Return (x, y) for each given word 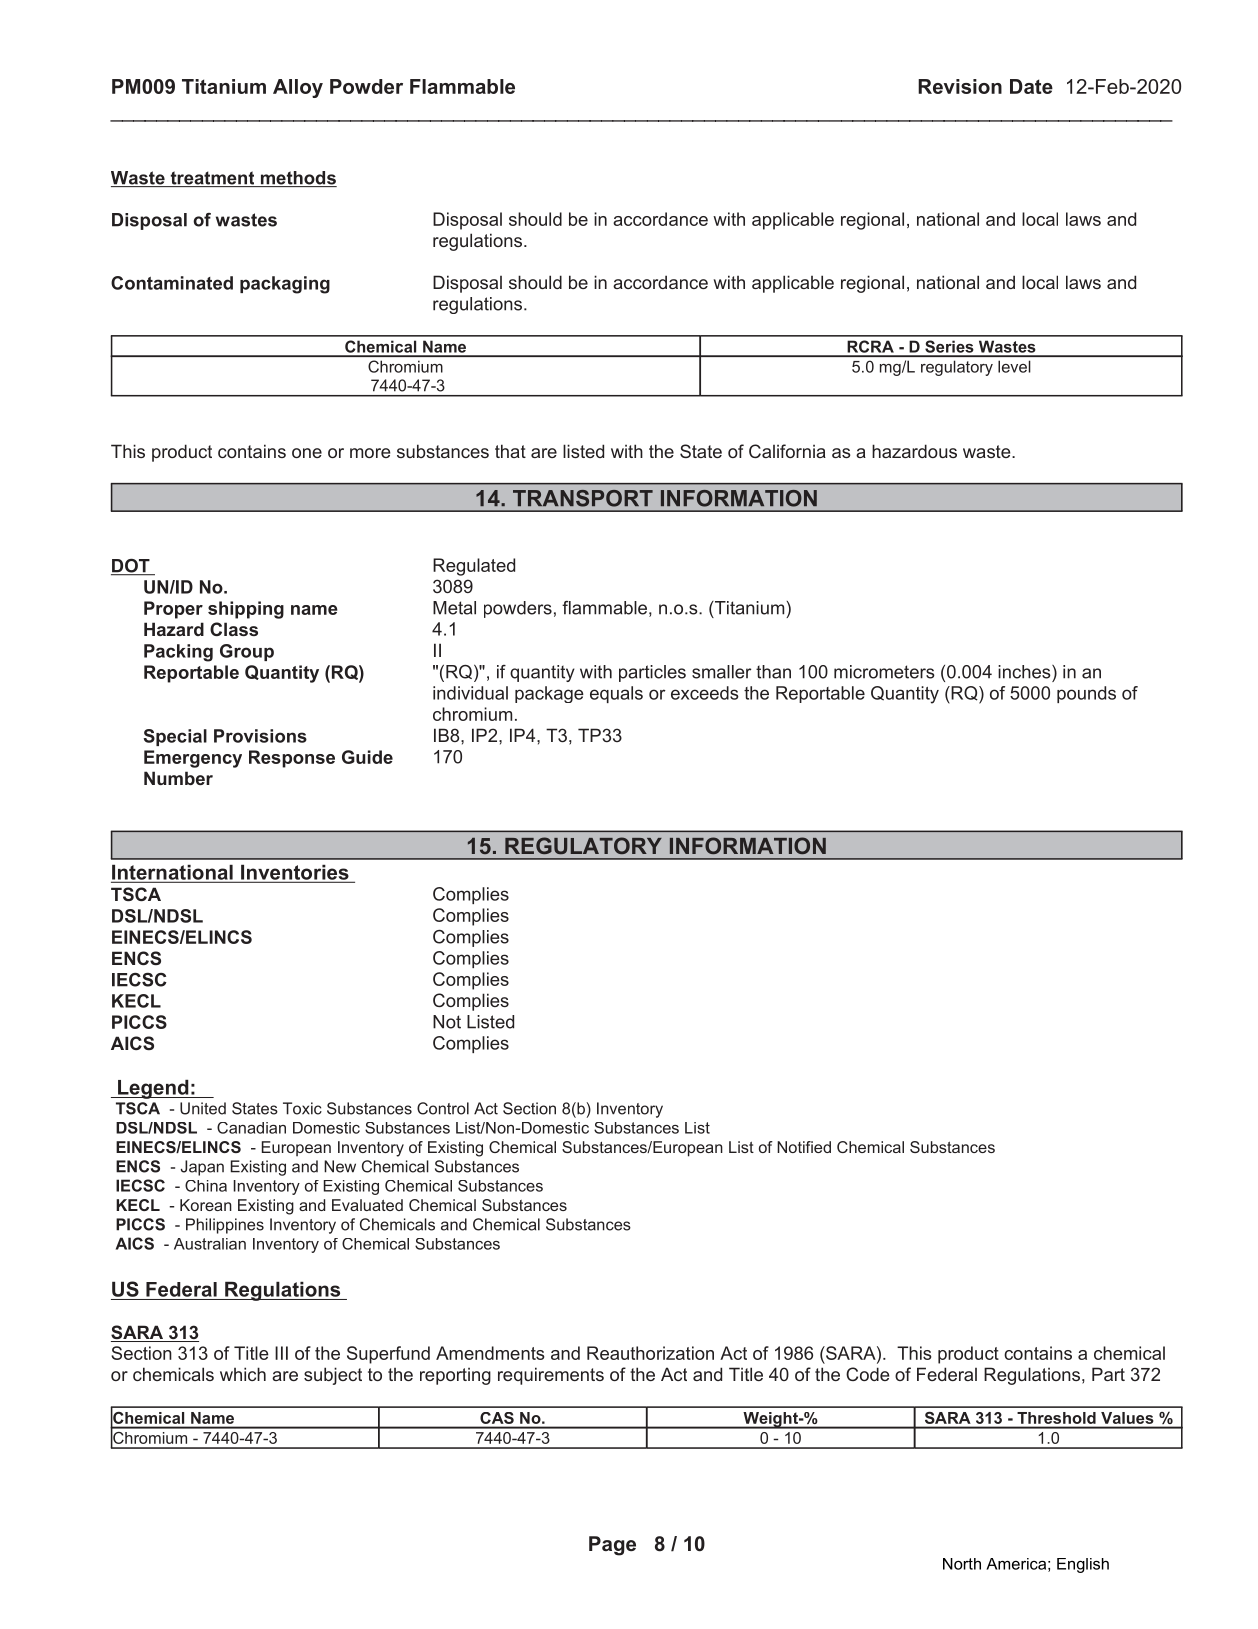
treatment (212, 179)
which (243, 1374)
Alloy (298, 88)
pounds (1086, 694)
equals (616, 694)
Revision (960, 86)
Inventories (295, 873)
